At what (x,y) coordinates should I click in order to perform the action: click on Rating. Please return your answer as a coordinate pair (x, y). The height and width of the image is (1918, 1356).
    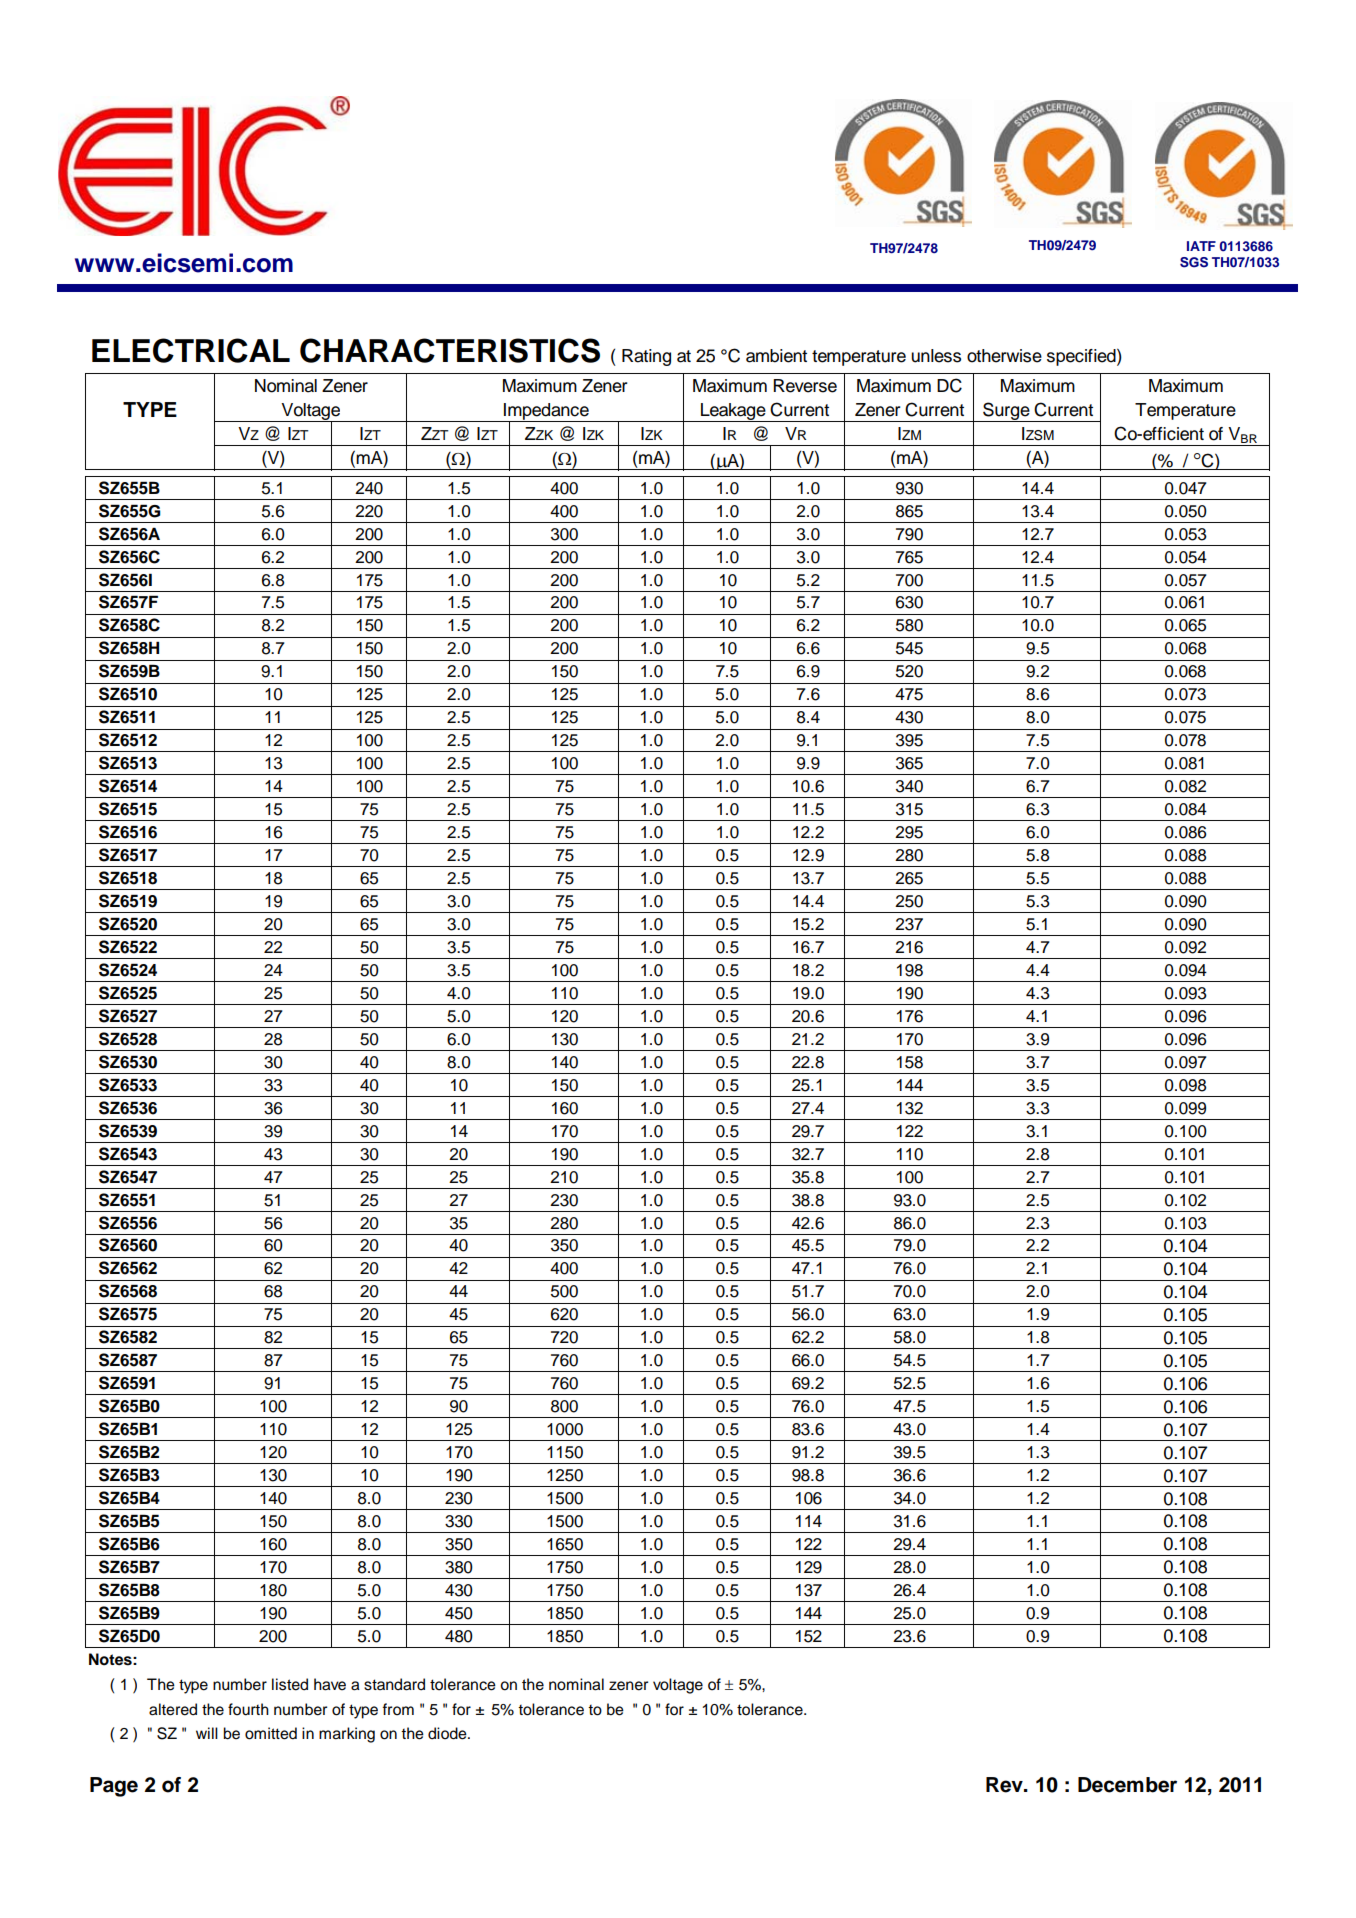
    Looking at the image, I should click on (646, 357).
